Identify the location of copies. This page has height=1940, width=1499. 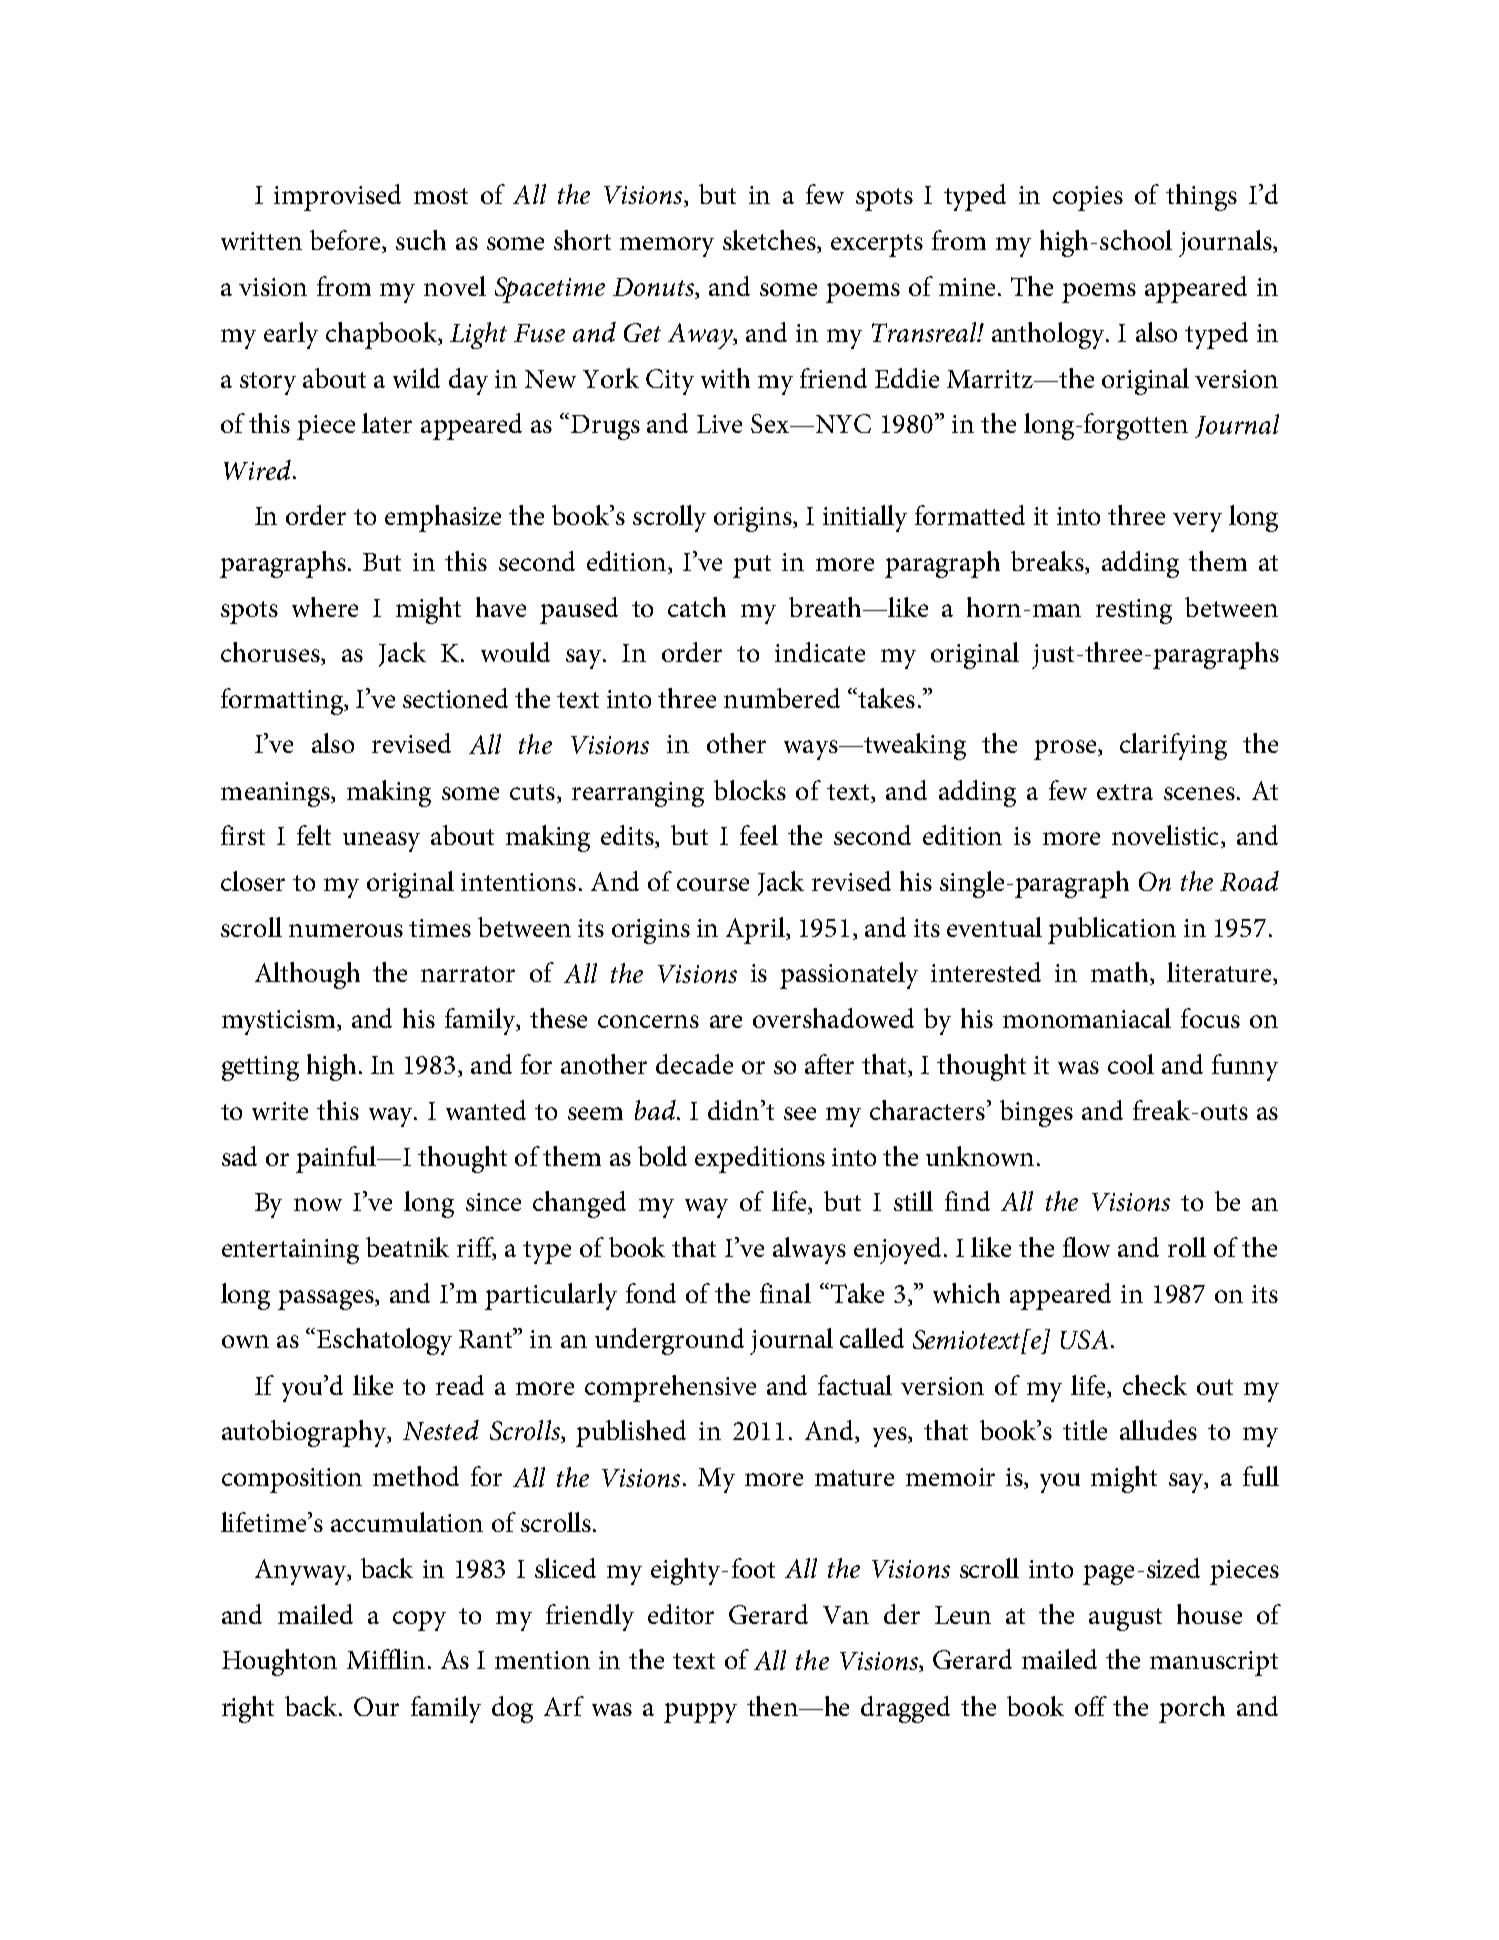
(1088, 198).
